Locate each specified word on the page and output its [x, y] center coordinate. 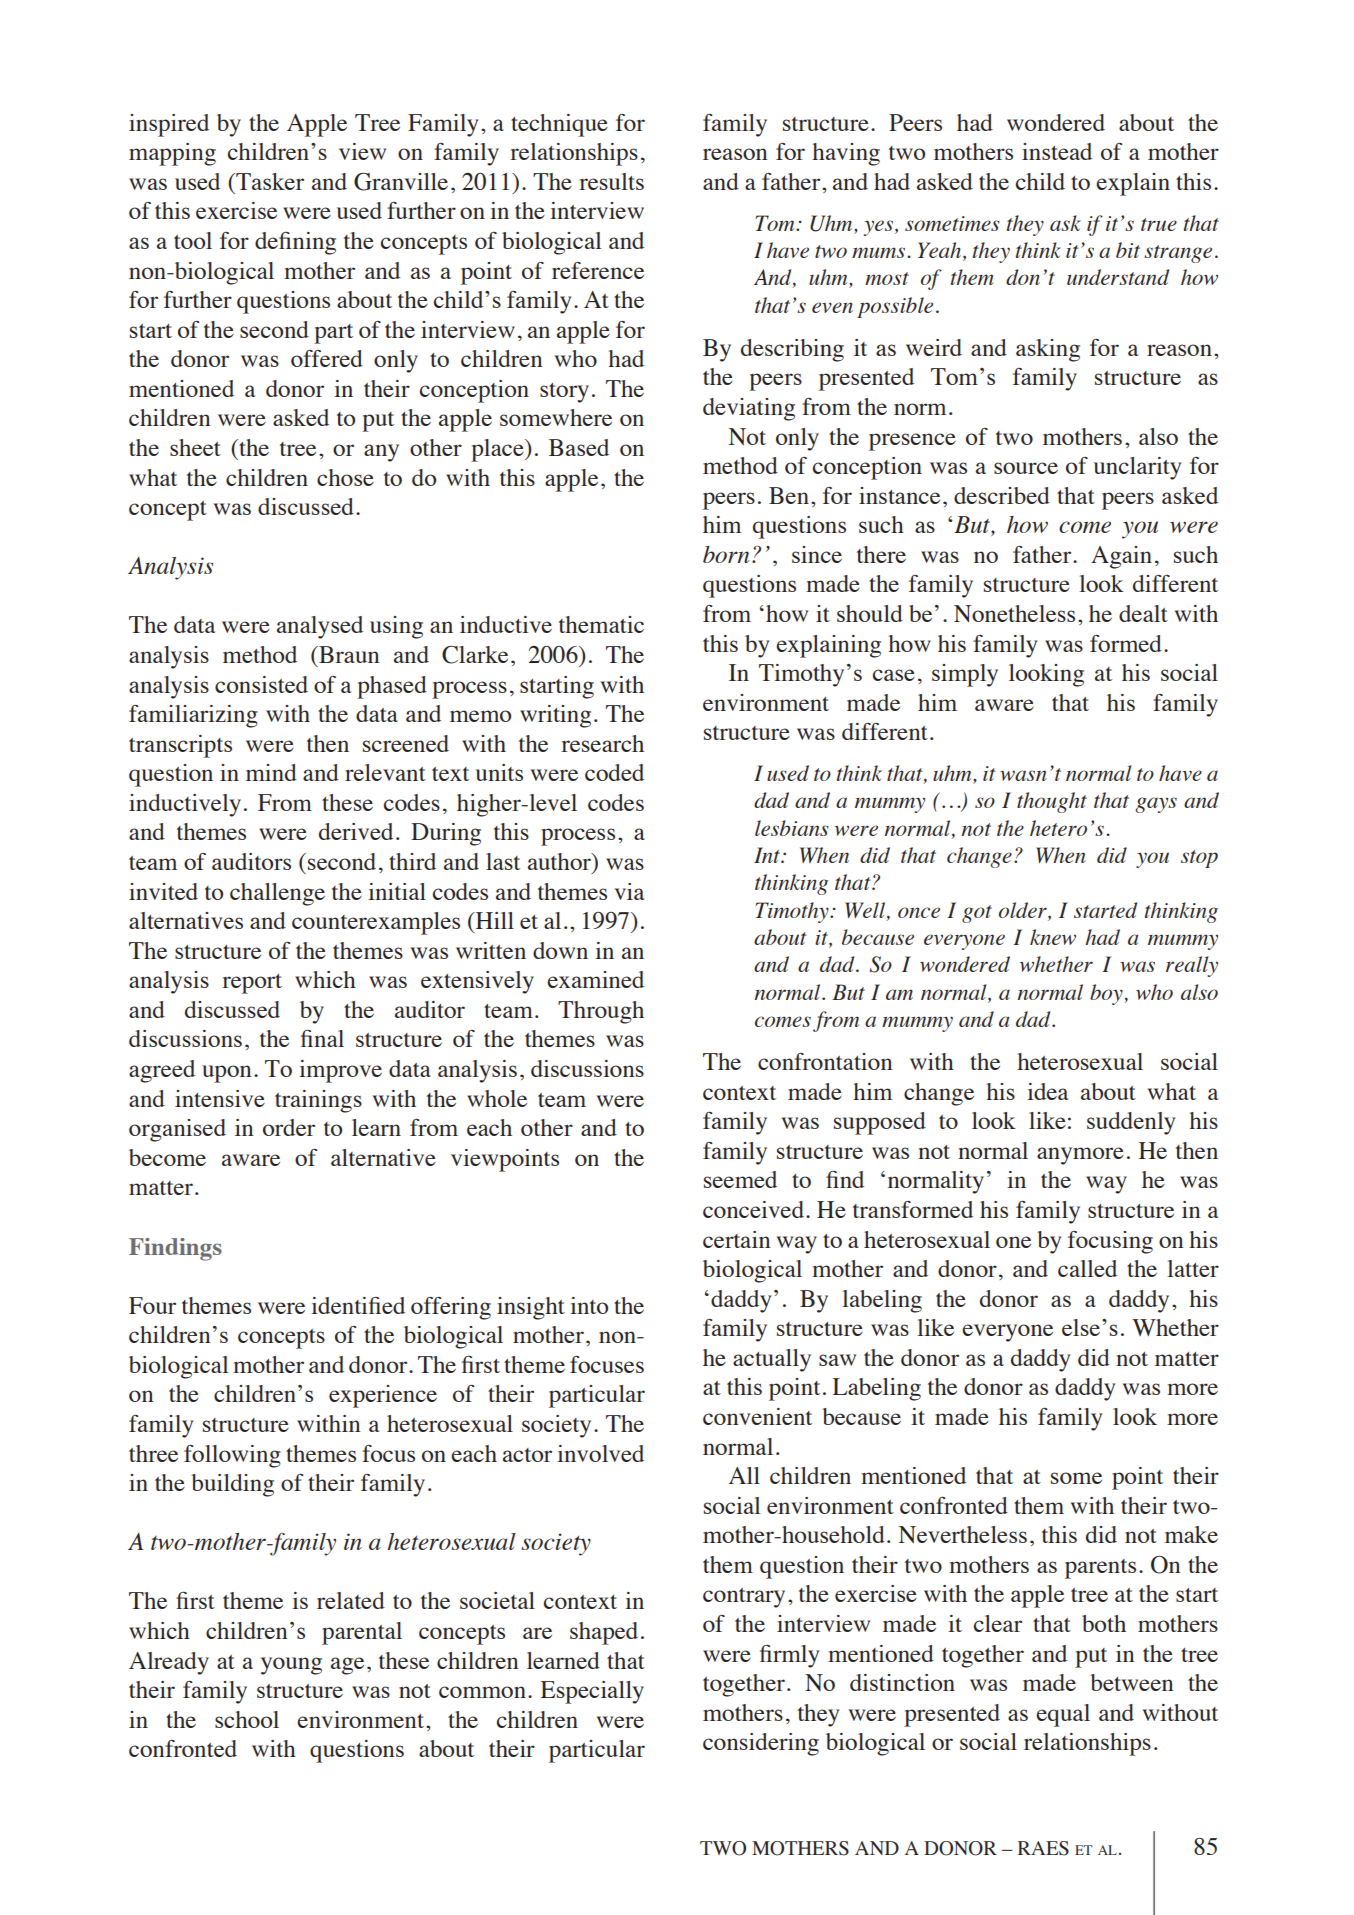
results [611, 181]
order [289, 1127]
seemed [740, 1179]
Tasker [269, 181]
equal [1063, 1715]
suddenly [1131, 1123]
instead [1057, 151]
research [602, 743]
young [291, 1666]
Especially [592, 1692]
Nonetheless [1014, 613]
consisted [261, 684]
